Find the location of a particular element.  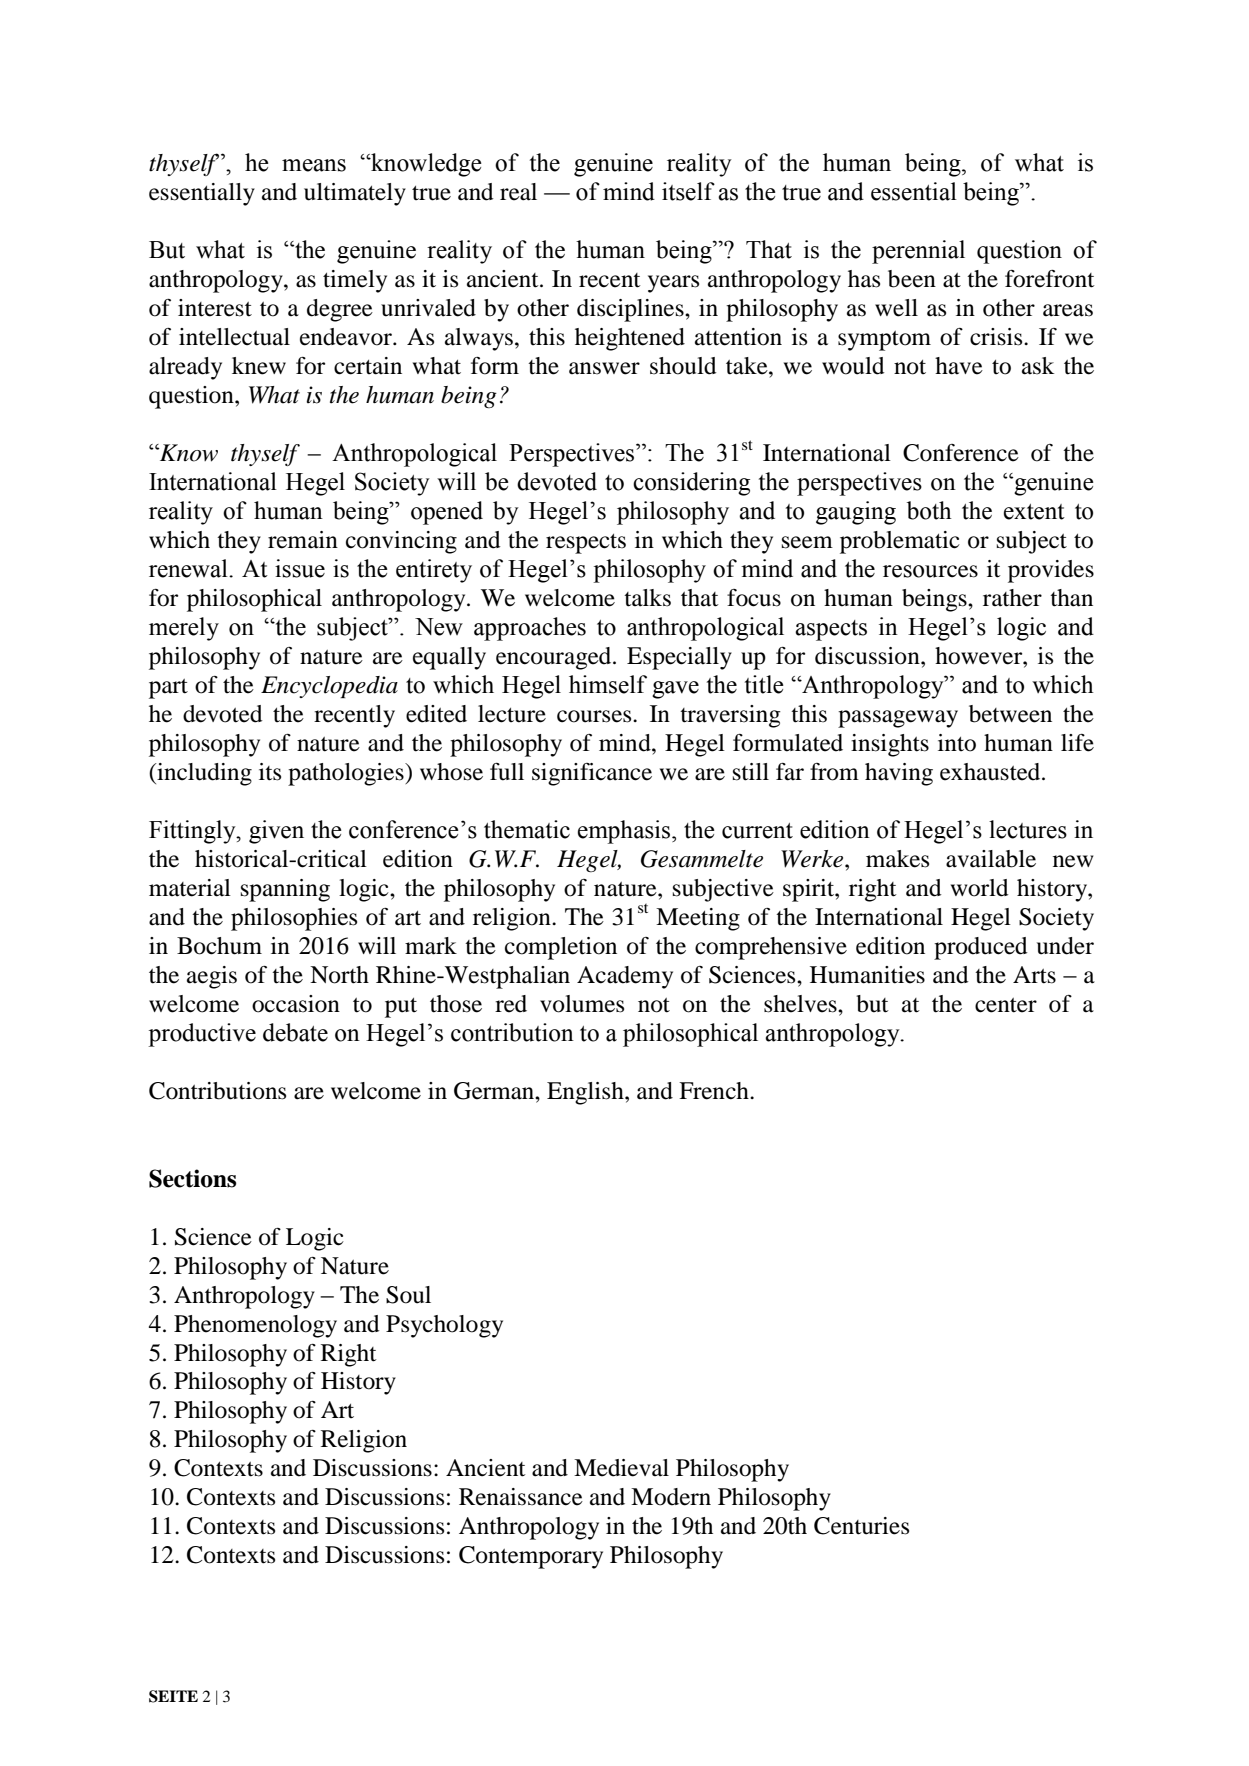

Phenomenology is located at coordinates (255, 1326).
